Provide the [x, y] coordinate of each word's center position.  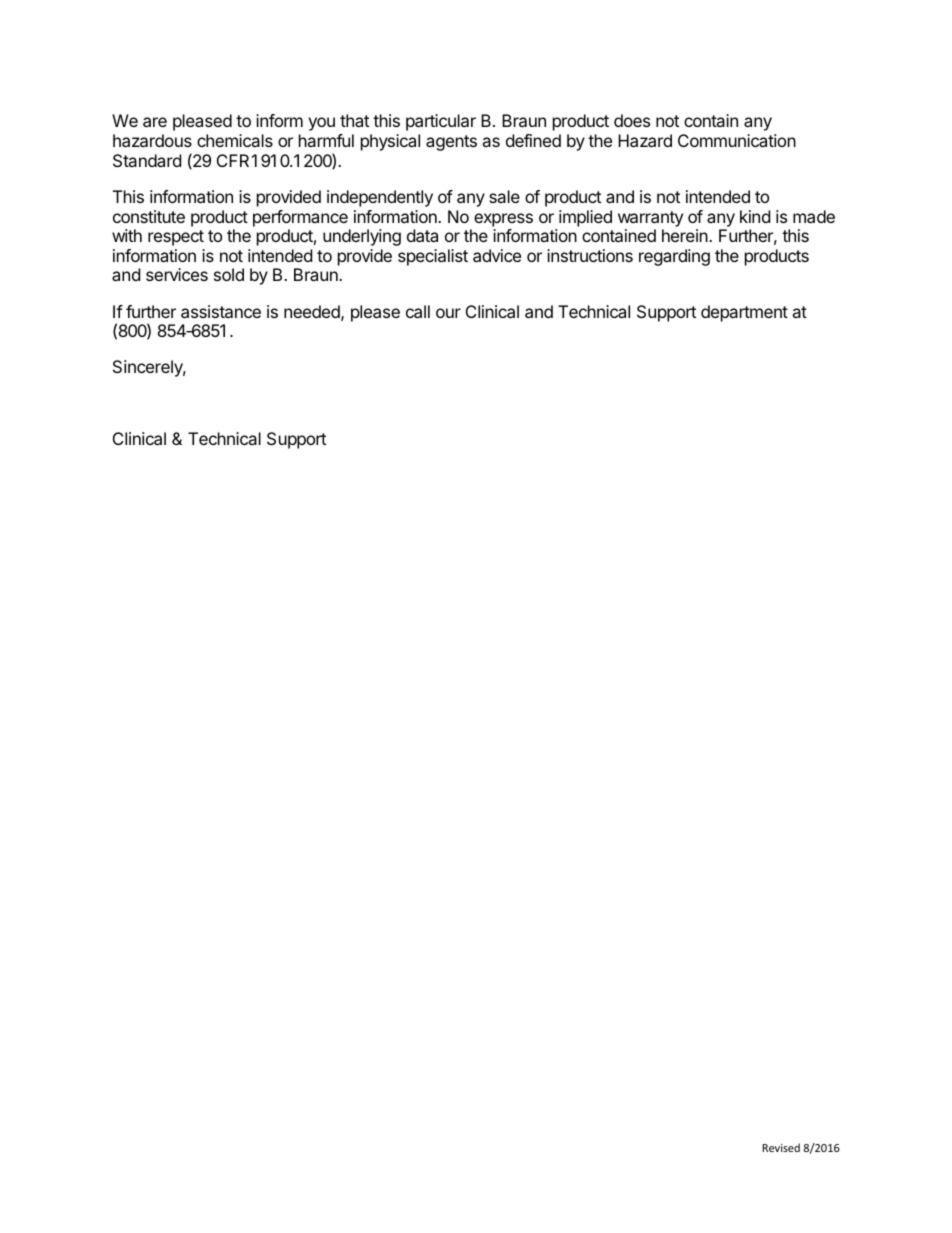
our [448, 313]
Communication [737, 140]
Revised [781, 1147]
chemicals [235, 140]
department [744, 313]
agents [451, 143]
